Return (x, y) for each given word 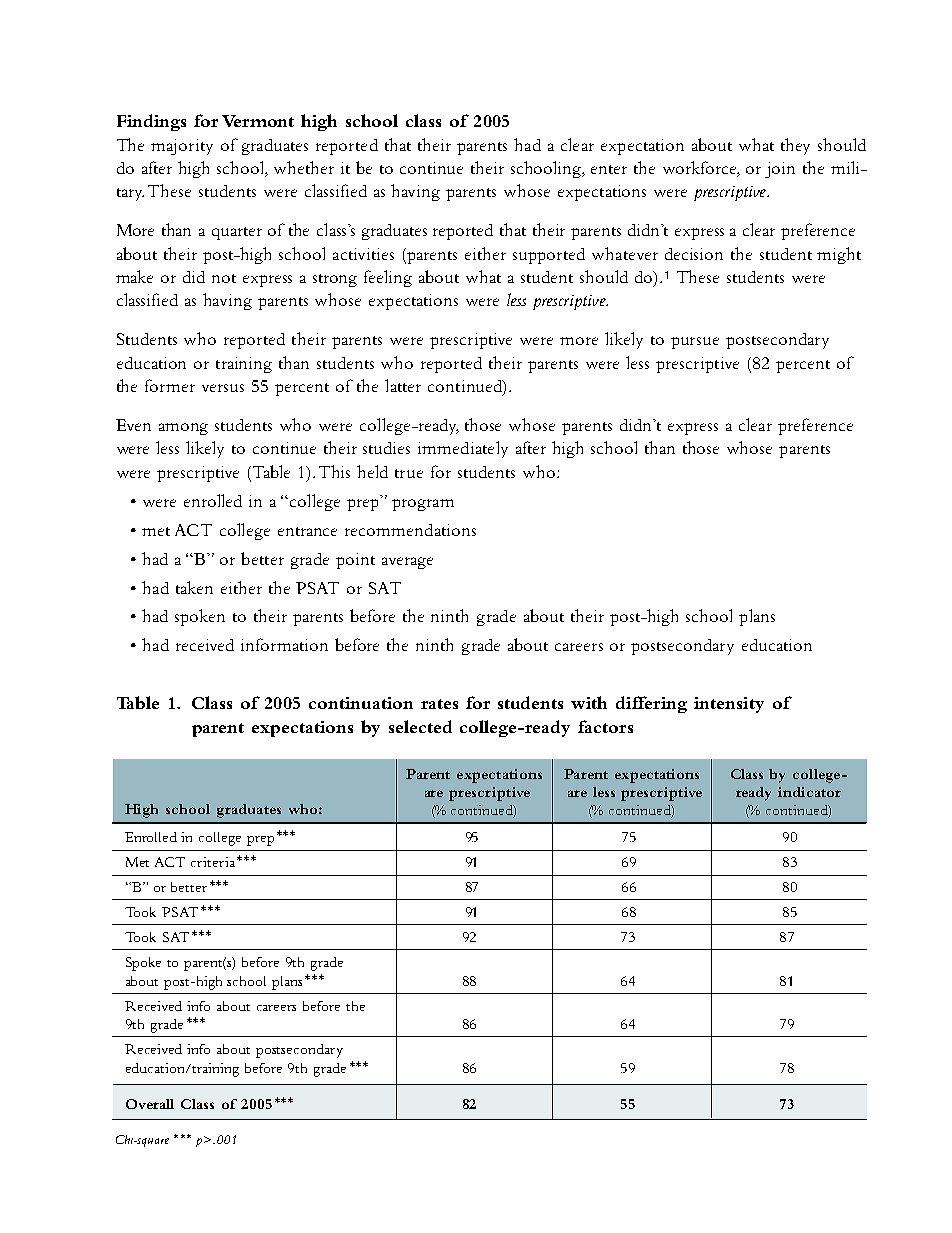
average (407, 563)
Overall (150, 1104)
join (780, 170)
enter (609, 169)
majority (182, 147)
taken (194, 587)
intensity (729, 705)
